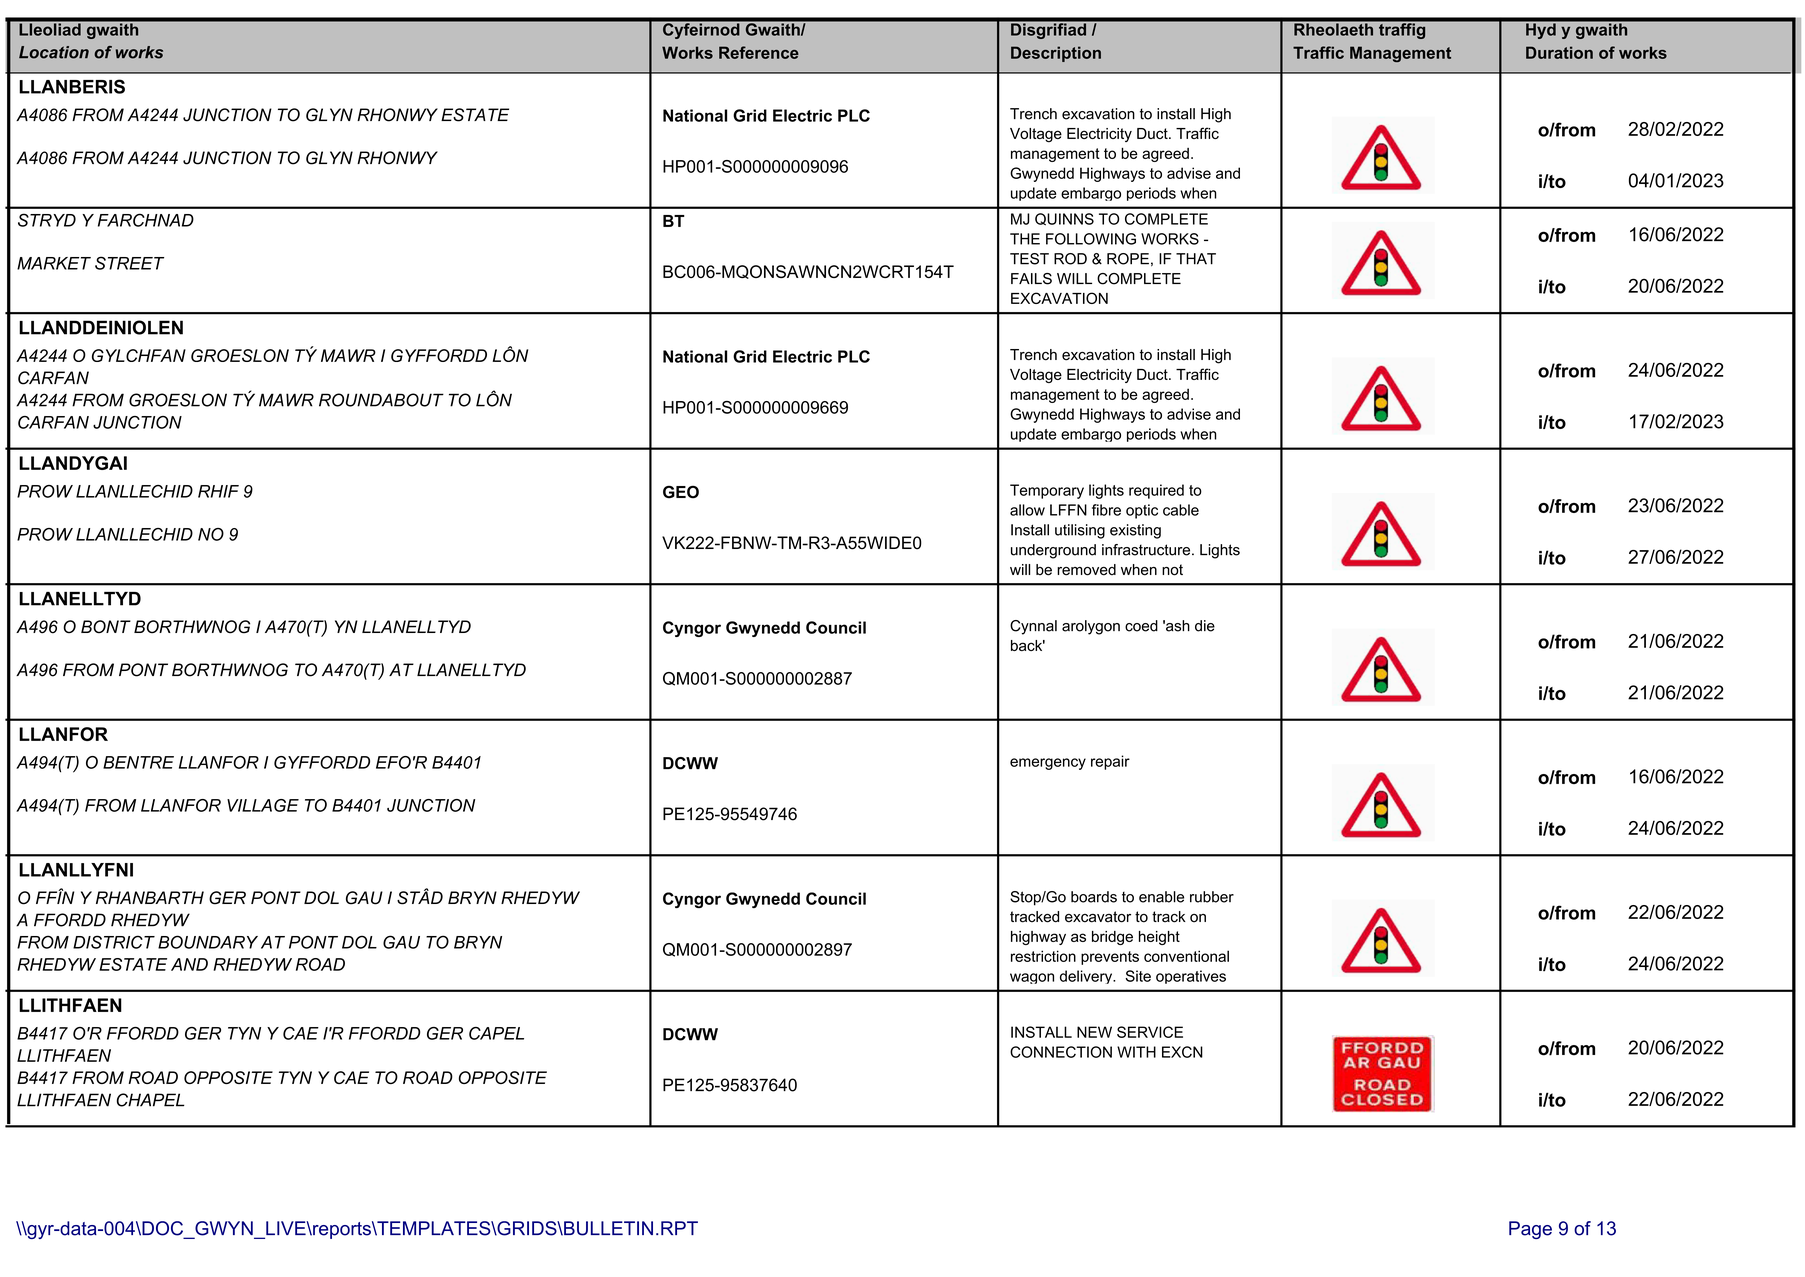 Image resolution: width=1805 pixels, height=1277 pixels. What do you see at coordinates (54, 52) in the image?
I see `Location` at bounding box center [54, 52].
